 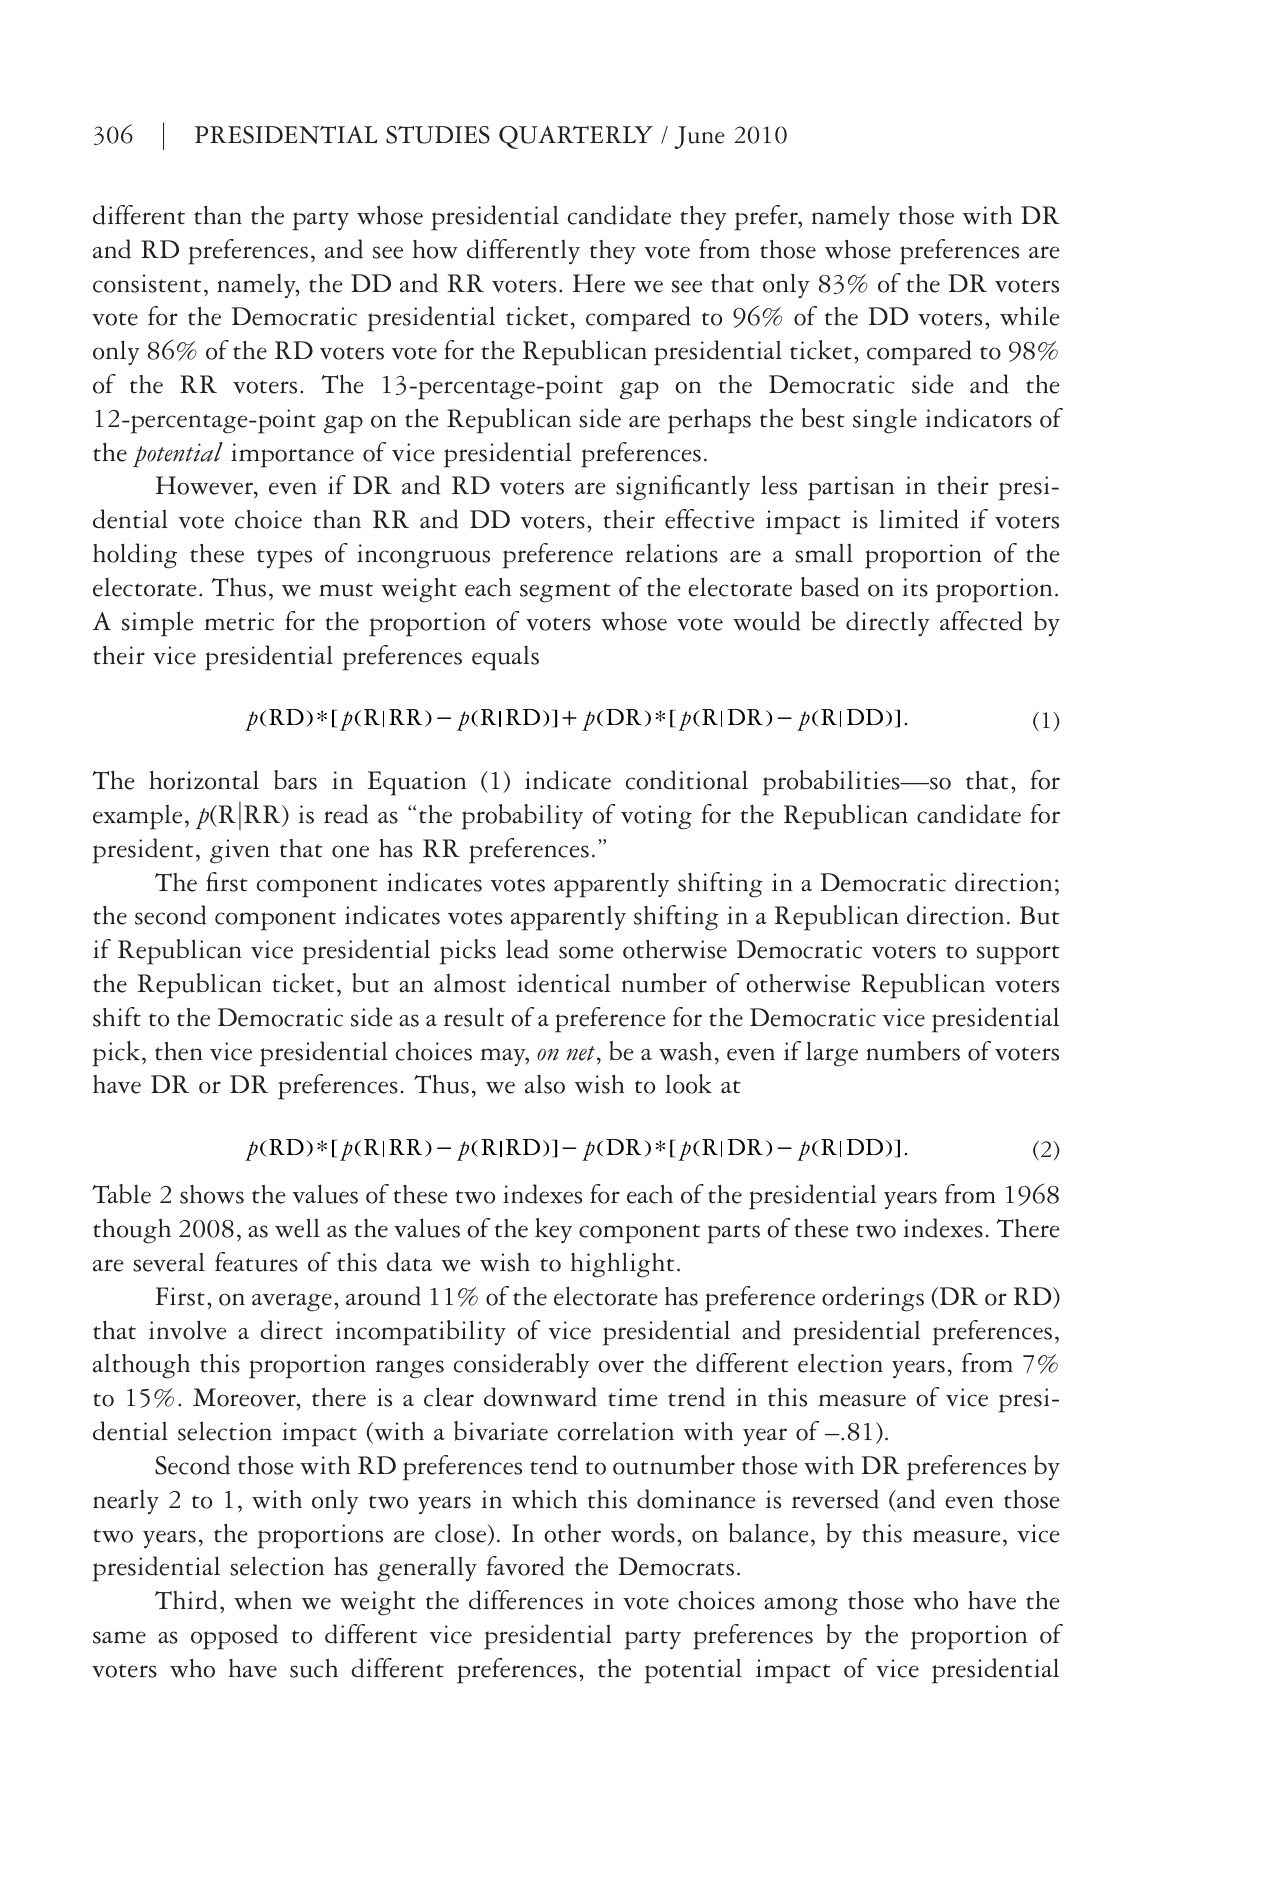 What do you see at coordinates (1030, 316) in the image?
I see `while` at bounding box center [1030, 316].
